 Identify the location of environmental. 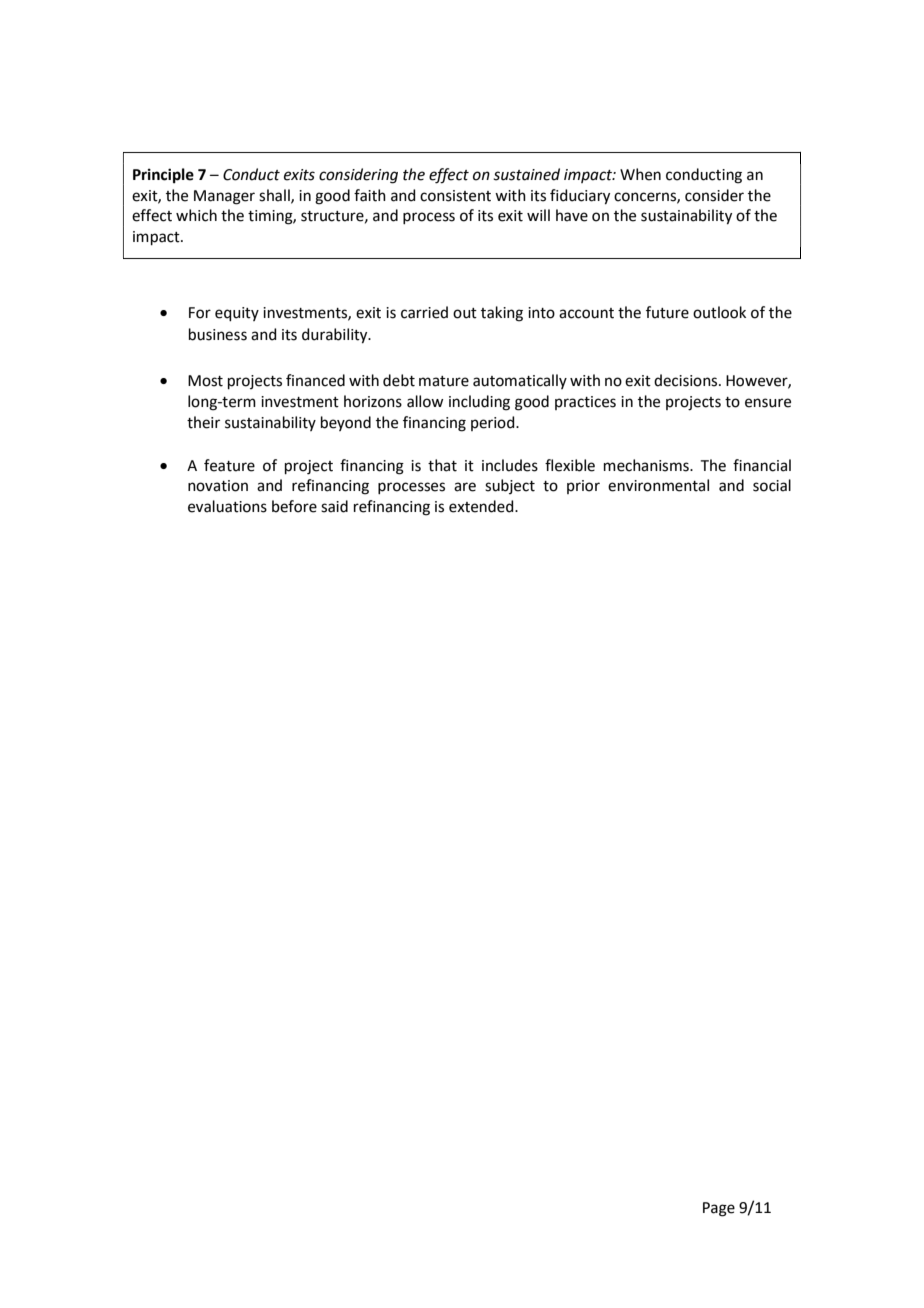
(658, 485).
